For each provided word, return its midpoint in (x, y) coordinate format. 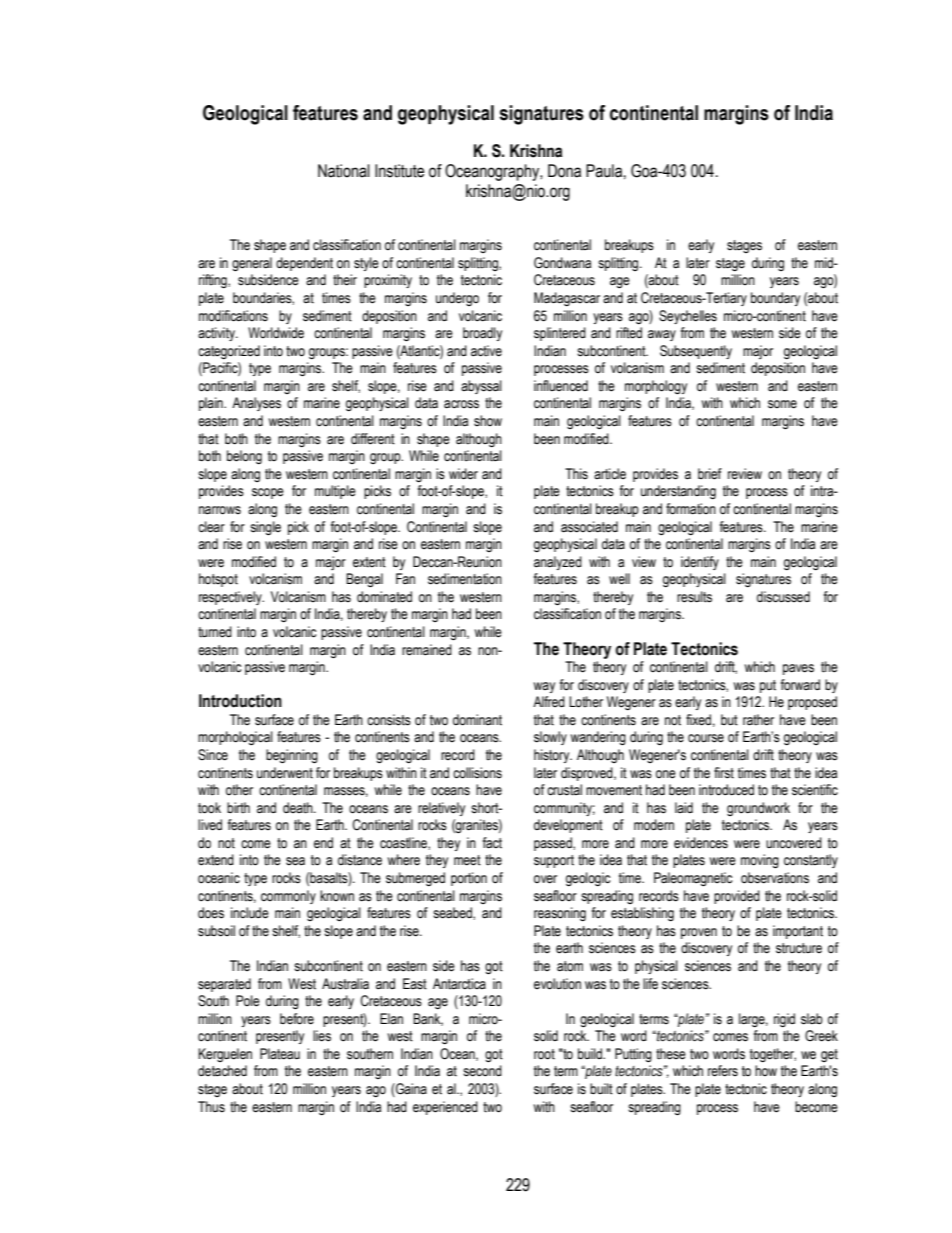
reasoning (560, 914)
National (344, 171)
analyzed (558, 563)
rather (758, 720)
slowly (550, 738)
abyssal (481, 387)
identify (700, 563)
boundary (775, 299)
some (782, 404)
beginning (292, 756)
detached (222, 1071)
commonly (288, 897)
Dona (564, 171)
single (265, 528)
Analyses (256, 404)
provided (737, 897)
